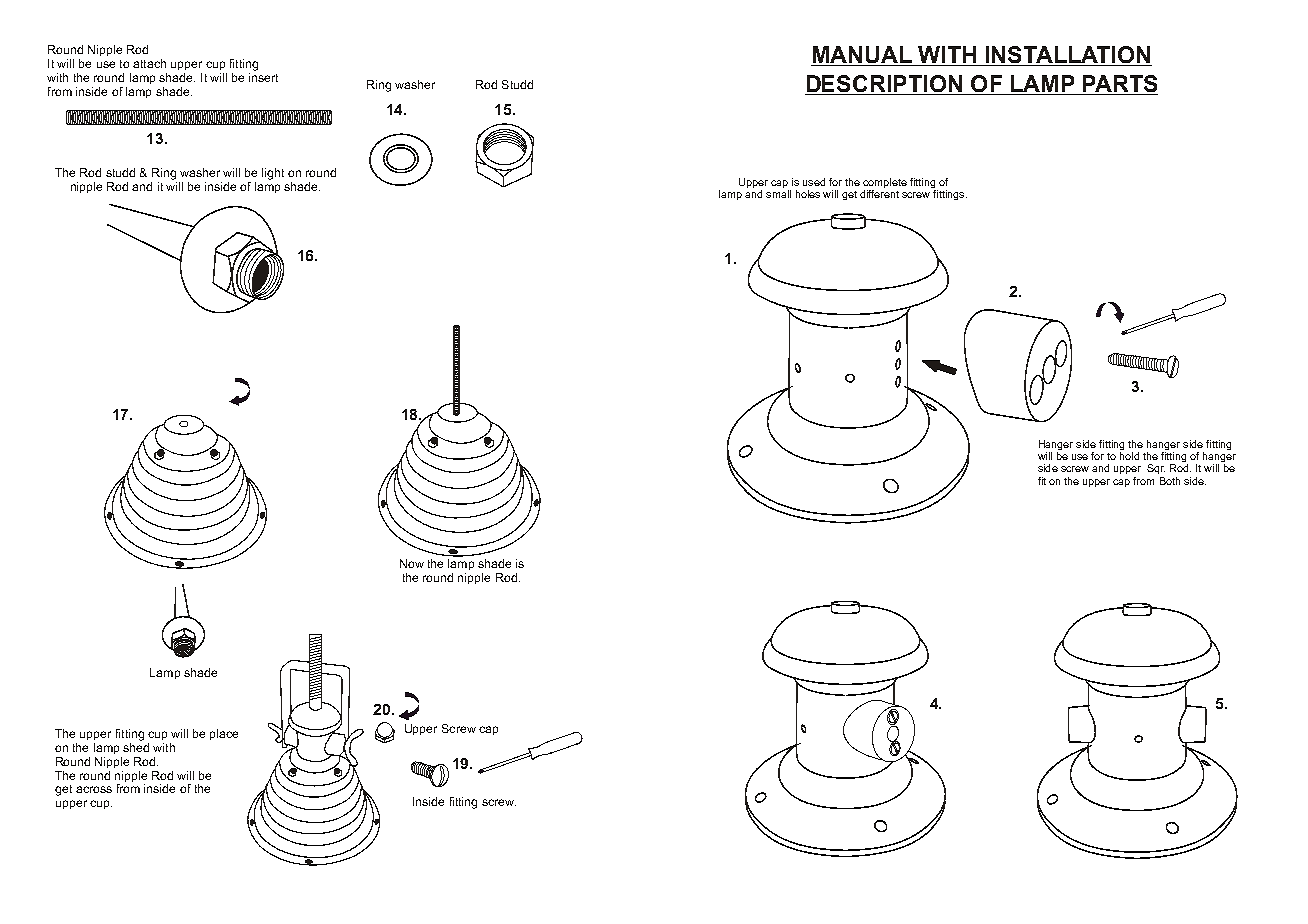  What do you see at coordinates (1170, 481) in the screenshot?
I see `Both` at bounding box center [1170, 481].
